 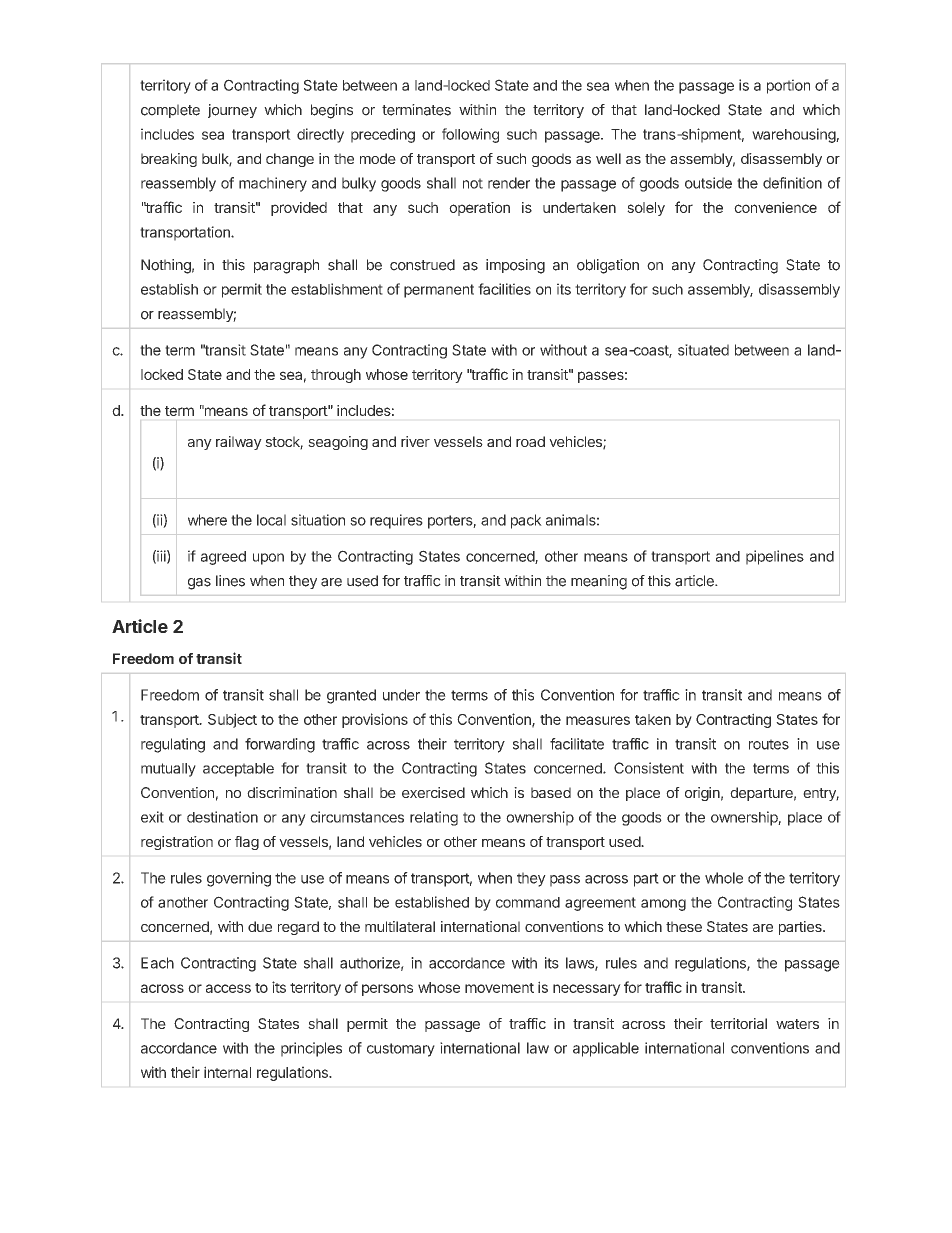 What do you see at coordinates (599, 582) in the image?
I see `meaning` at bounding box center [599, 582].
